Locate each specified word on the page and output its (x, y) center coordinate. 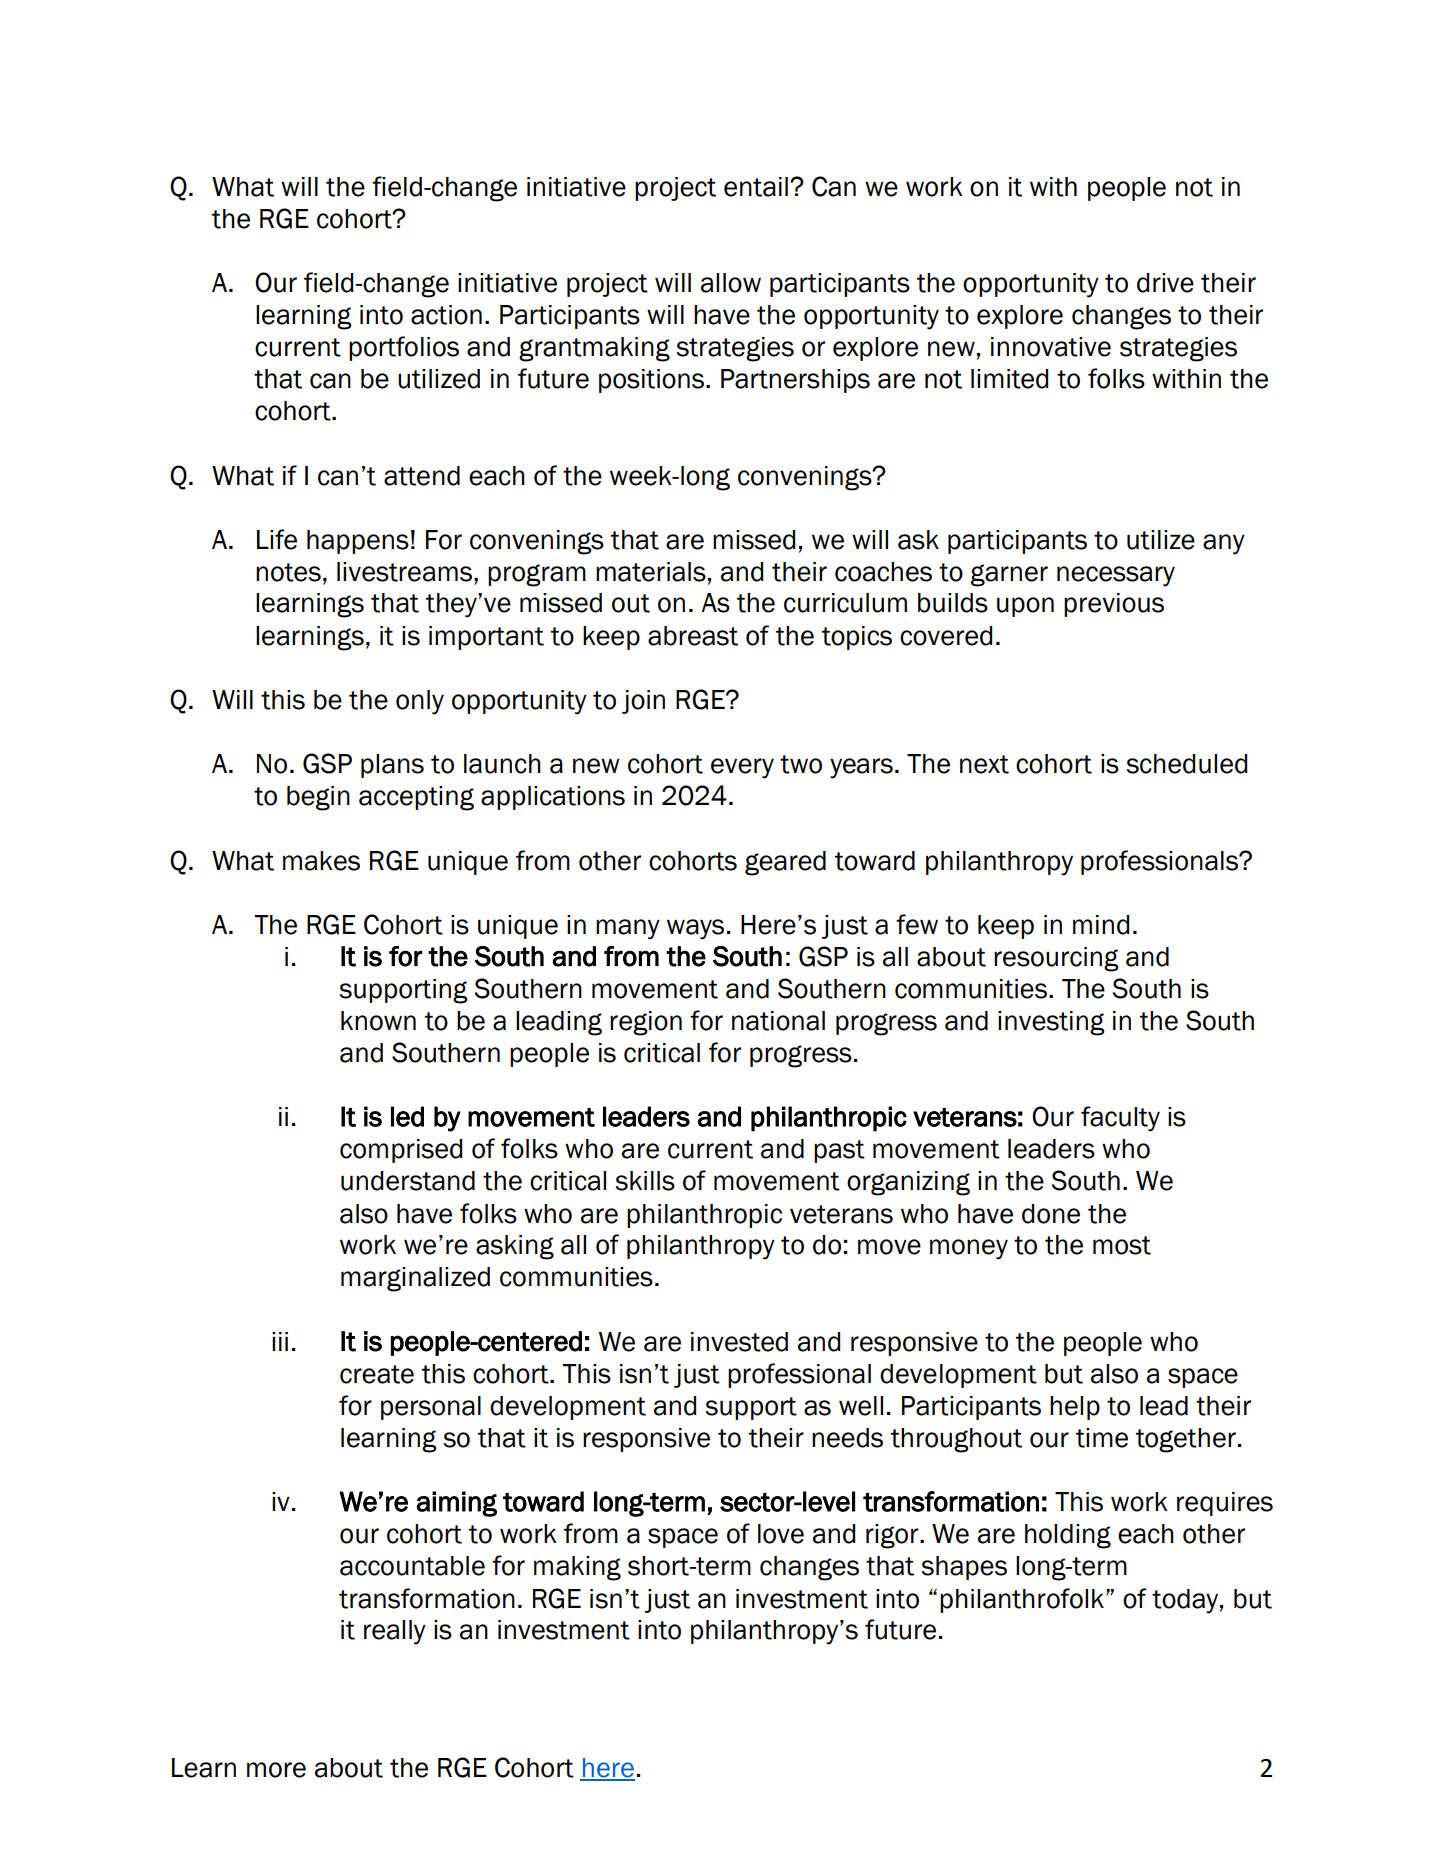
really (395, 1632)
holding (1068, 1536)
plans (392, 766)
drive (1165, 283)
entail (756, 187)
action (446, 315)
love (781, 1534)
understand (408, 1181)
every (742, 768)
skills (645, 1181)
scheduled (1186, 764)
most (1122, 1245)
